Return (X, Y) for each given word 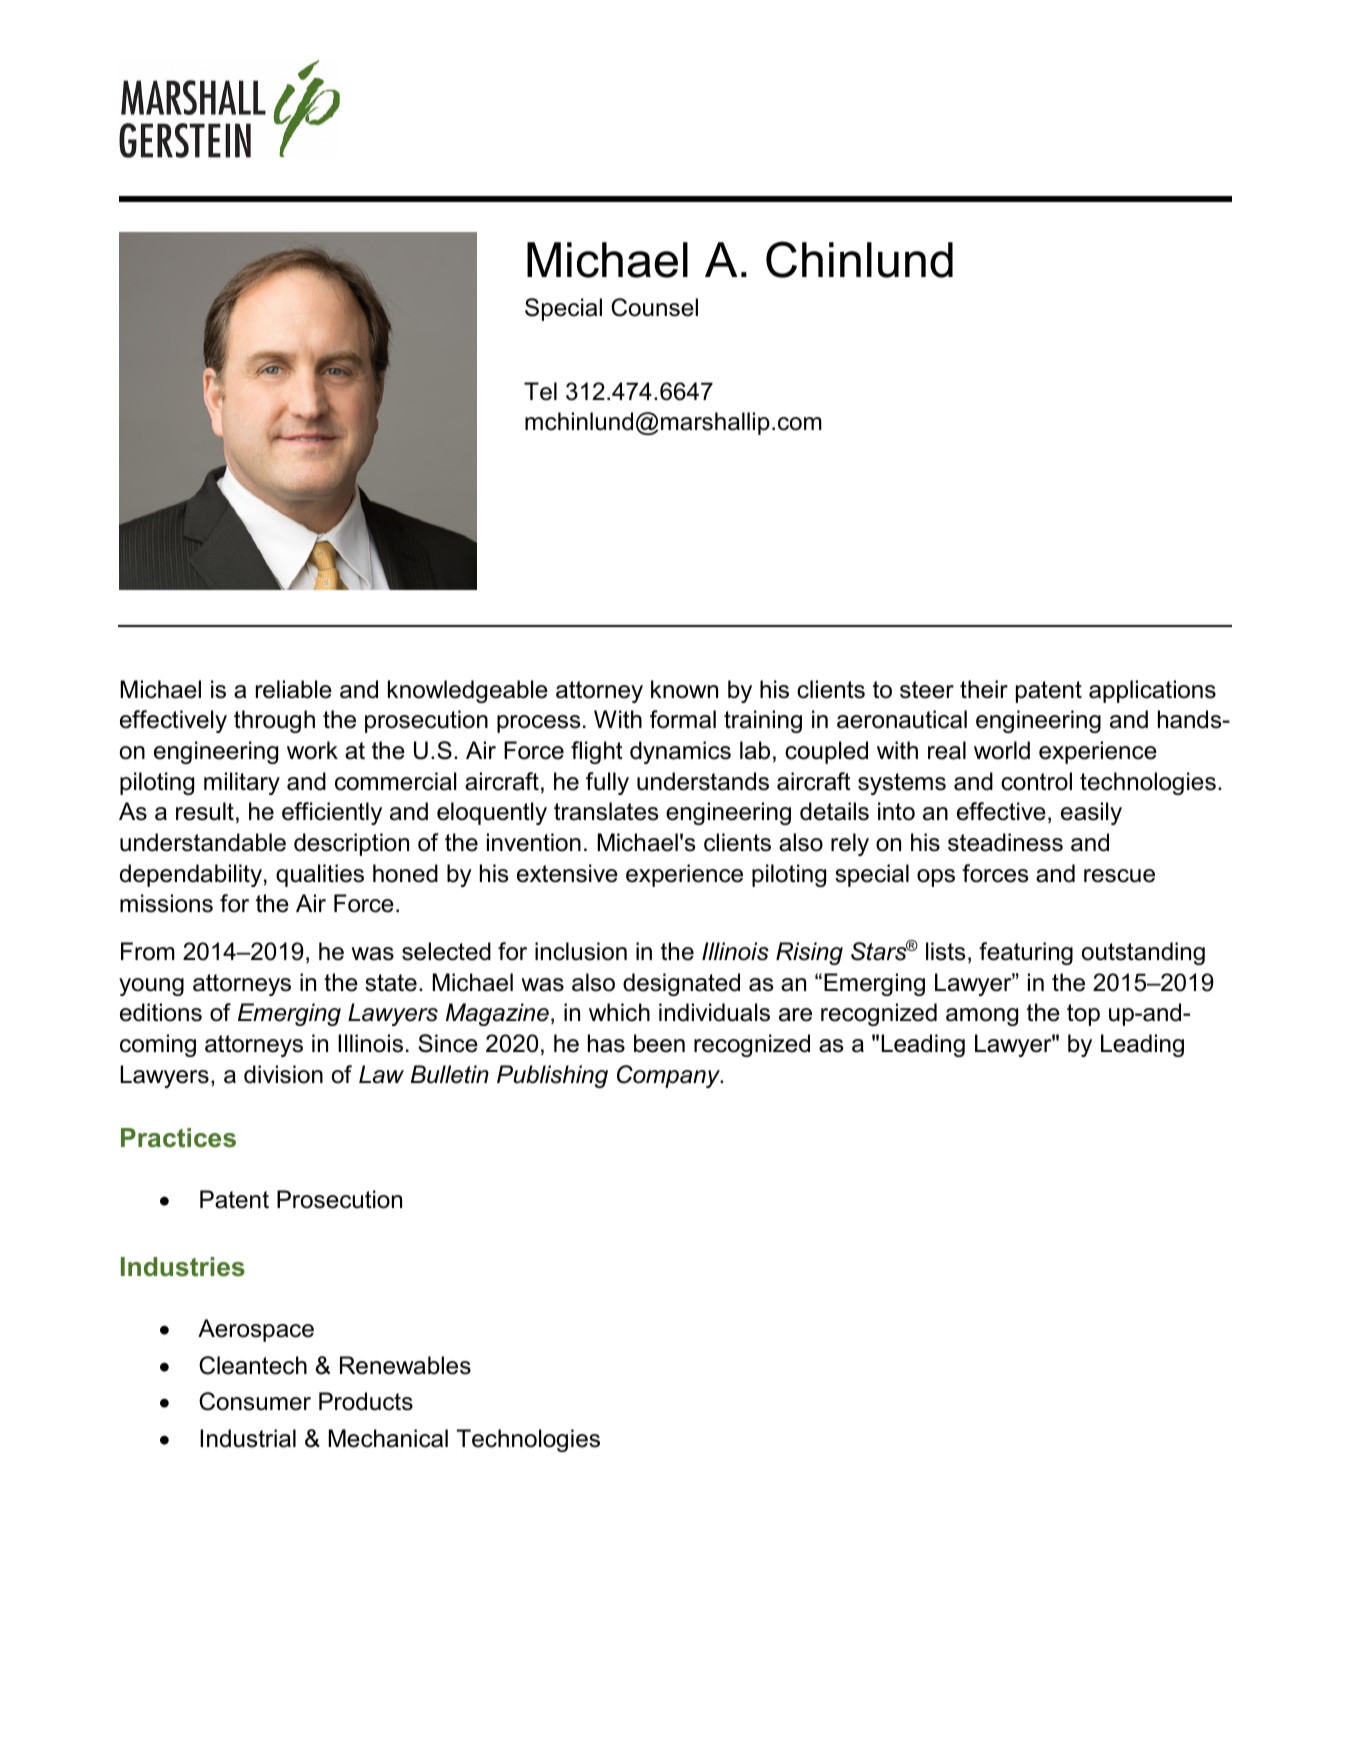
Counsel (654, 307)
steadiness (1005, 842)
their (984, 689)
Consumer (255, 1401)
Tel (540, 391)
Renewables (405, 1365)
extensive (567, 873)
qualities (320, 875)
